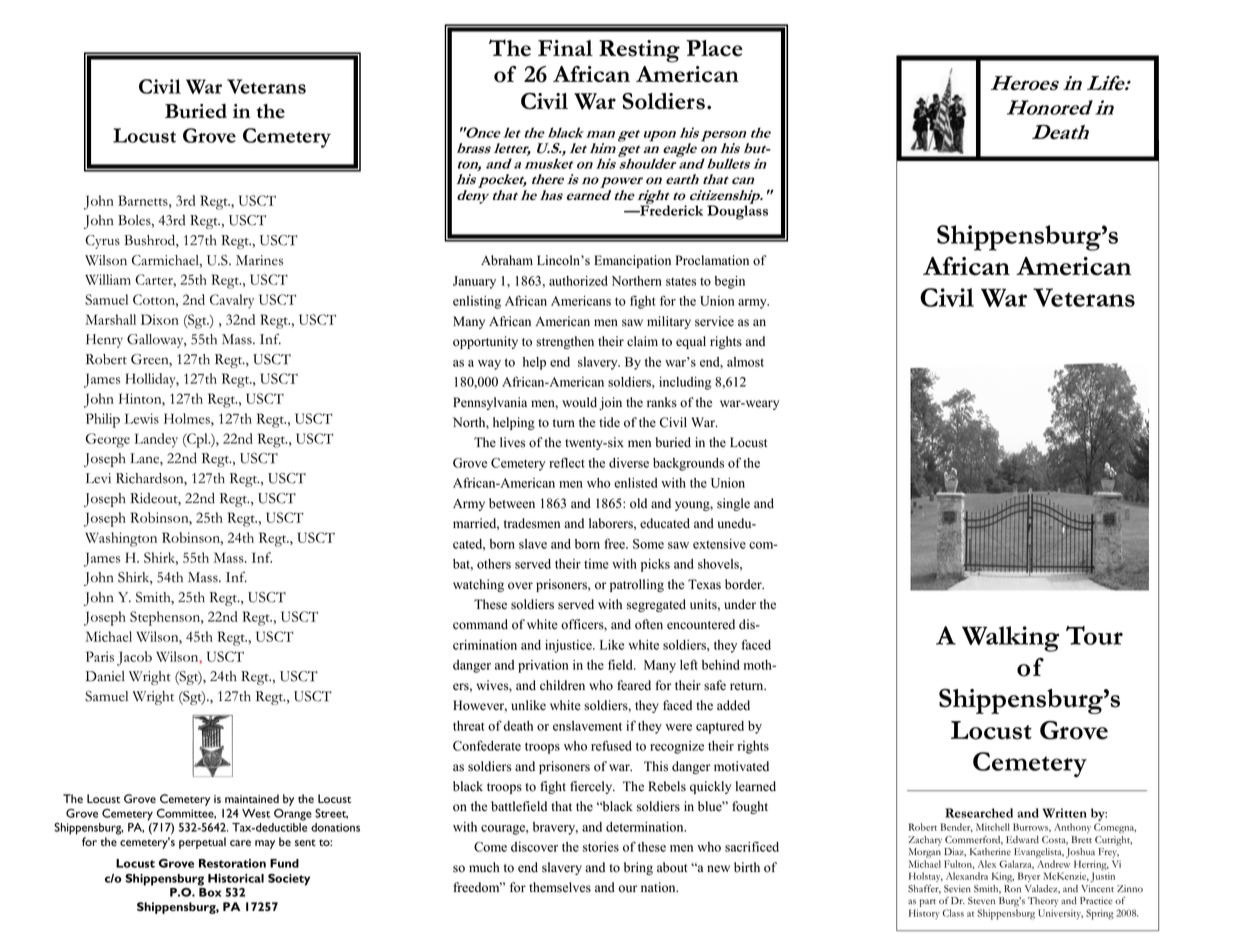  What do you see at coordinates (639, 51) in the image?
I see `Resting` at bounding box center [639, 51].
